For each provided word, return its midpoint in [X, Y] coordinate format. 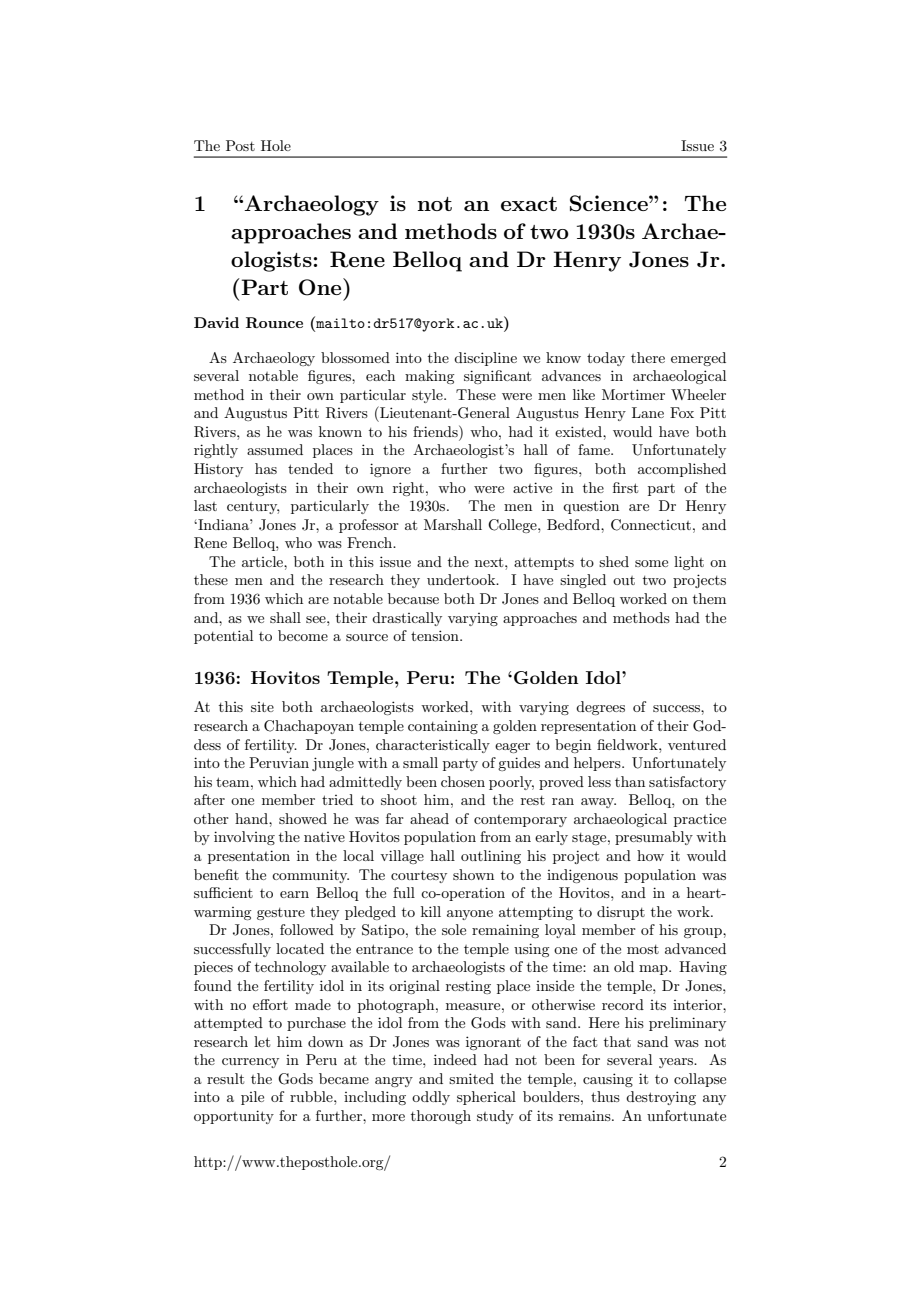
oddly [431, 1098]
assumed [275, 449]
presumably [654, 838]
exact [529, 204]
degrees [600, 708]
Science [610, 203]
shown [473, 874]
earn [294, 894]
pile [252, 1098]
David [216, 322]
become [303, 635]
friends [436, 431]
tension [436, 635]
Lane [648, 412]
